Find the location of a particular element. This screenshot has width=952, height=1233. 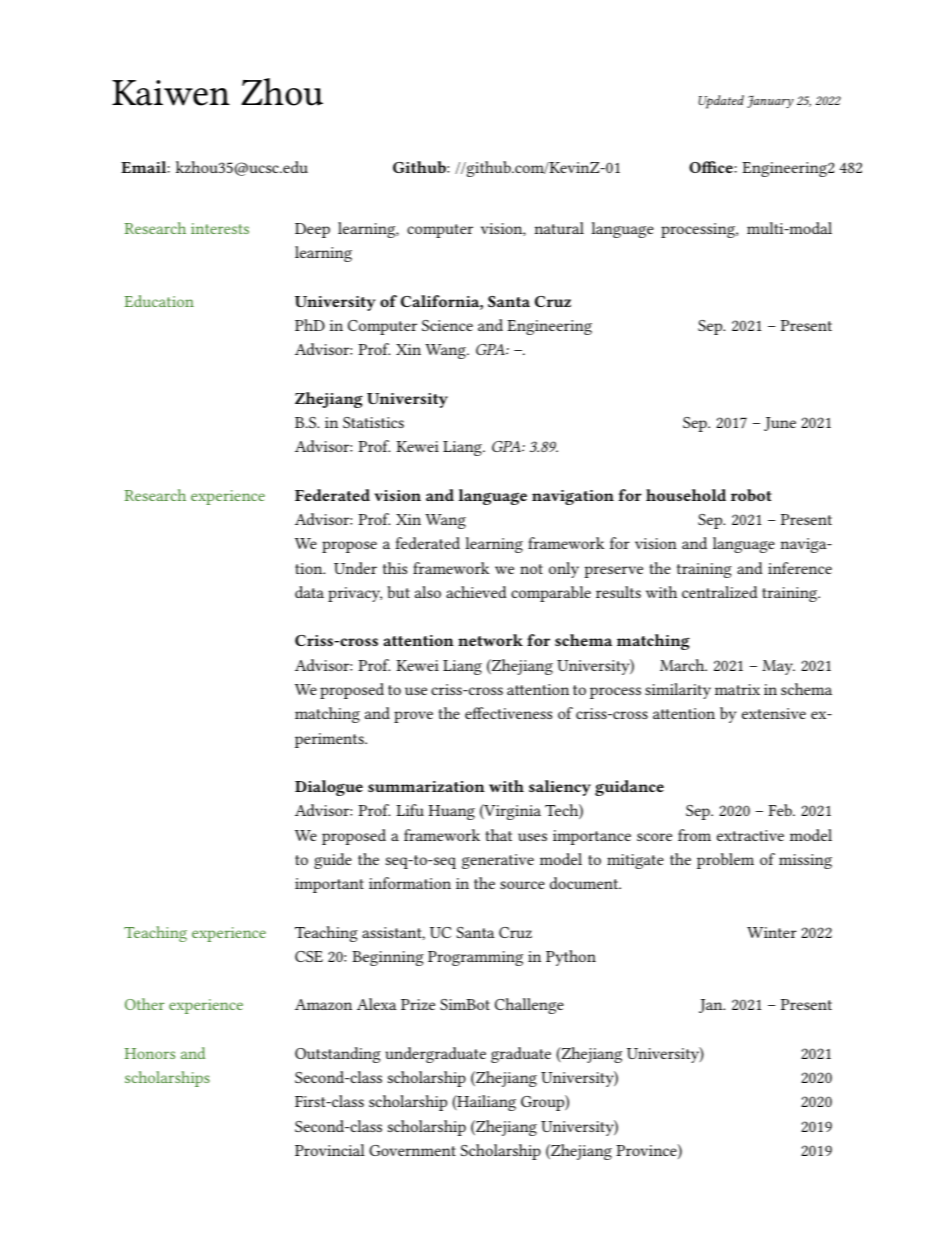

Winter is located at coordinates (772, 932).
